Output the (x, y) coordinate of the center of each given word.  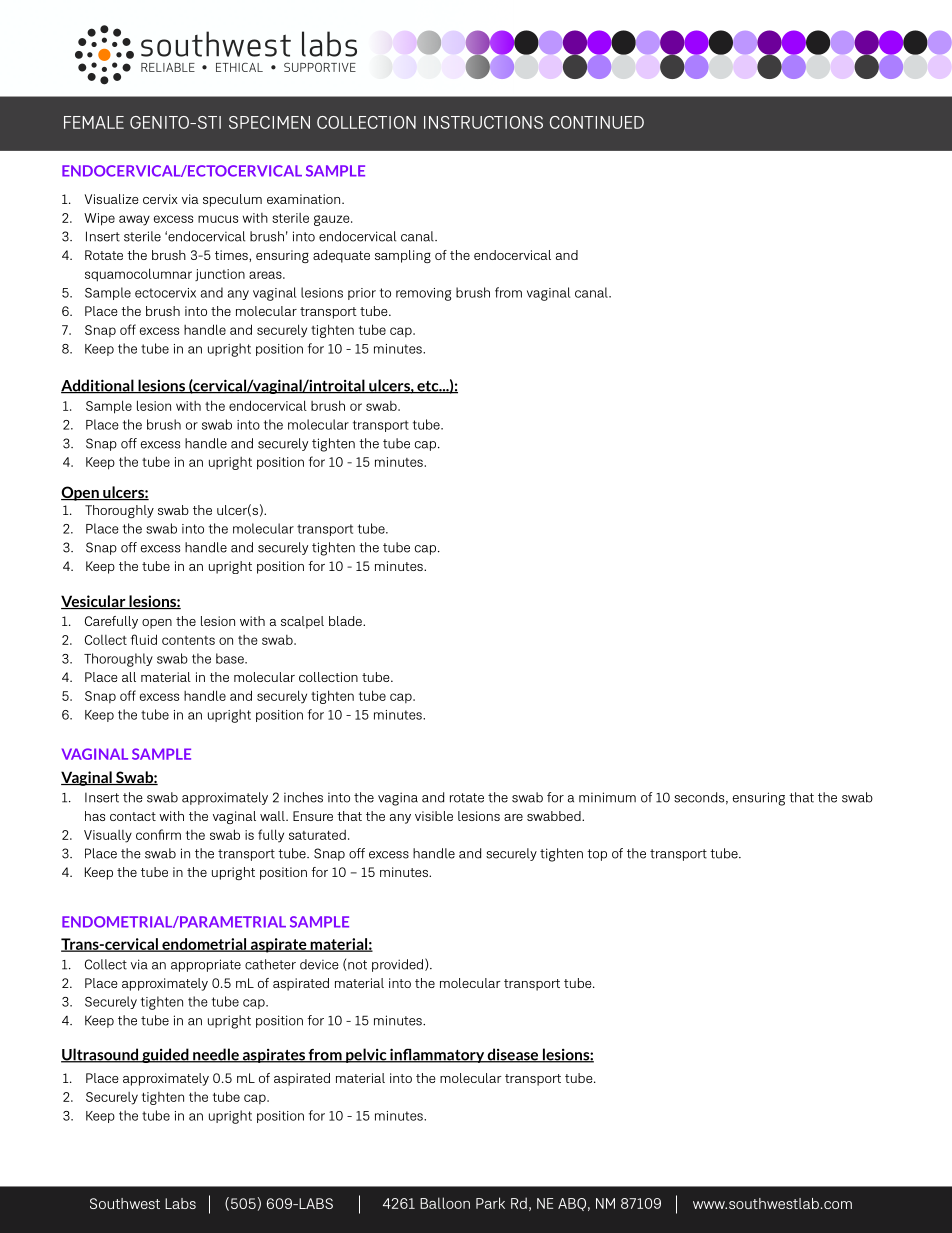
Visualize (111, 199)
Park (490, 1203)
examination (305, 199)
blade (346, 621)
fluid (144, 639)
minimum (607, 797)
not (356, 965)
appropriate (206, 965)
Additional (98, 386)
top (597, 855)
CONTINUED (597, 122)
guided (165, 1055)
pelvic (366, 1055)
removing (423, 294)
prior (362, 294)
